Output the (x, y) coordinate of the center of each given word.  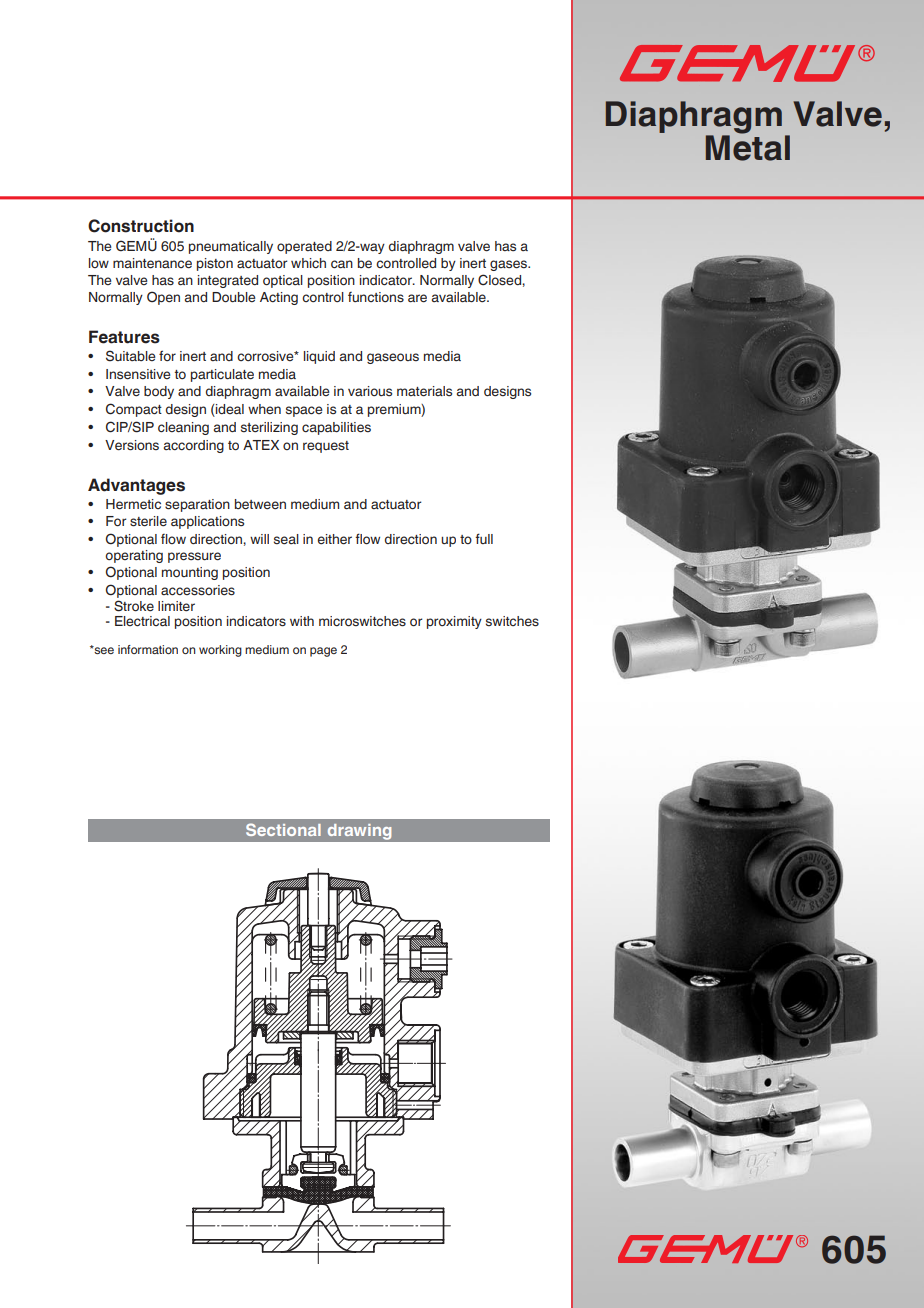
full (484, 538)
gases (509, 265)
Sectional (283, 829)
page (323, 652)
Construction (141, 226)
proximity (454, 622)
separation (197, 505)
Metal (748, 147)
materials (424, 391)
